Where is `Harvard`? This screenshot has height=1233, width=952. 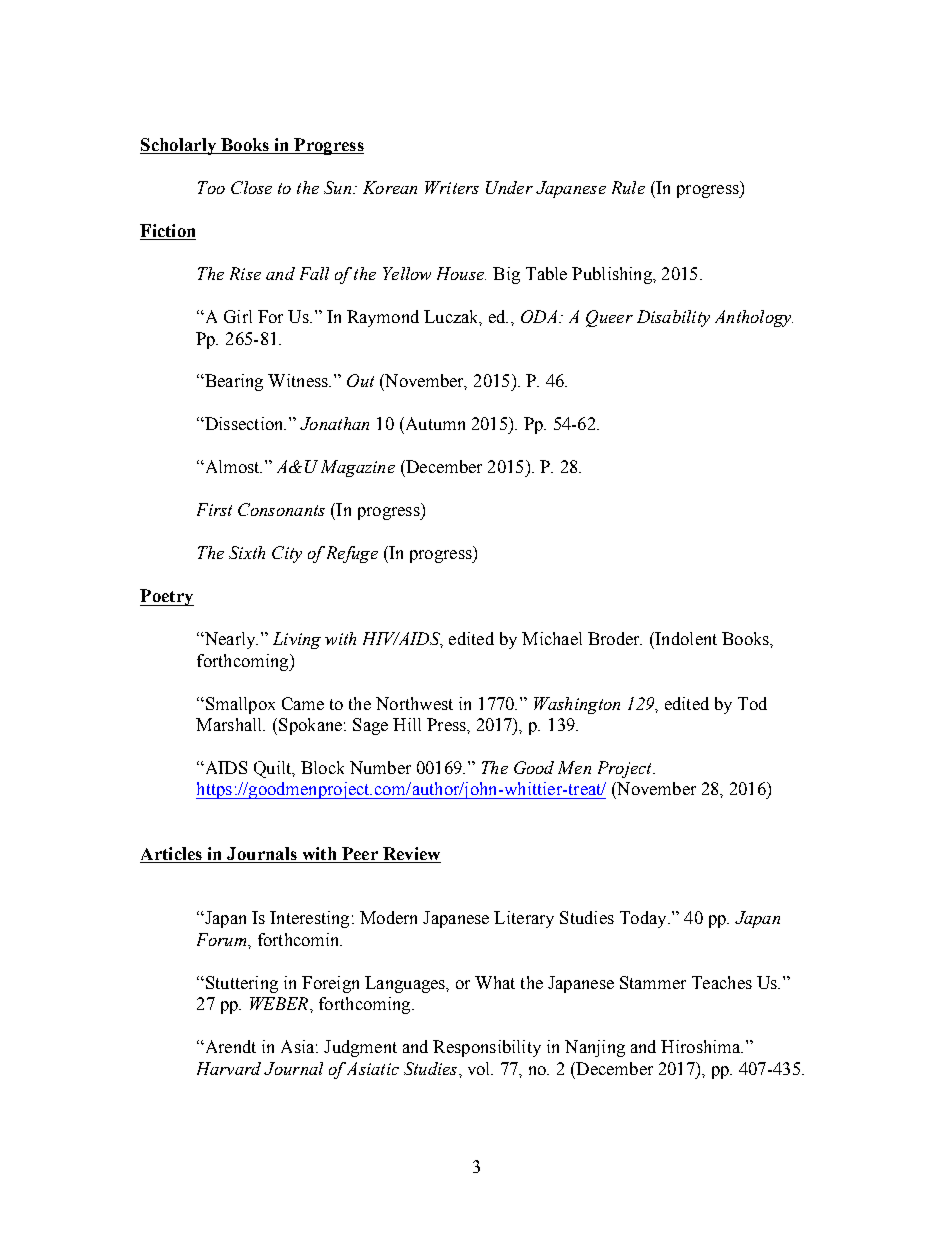
Harvard is located at coordinates (229, 1068).
